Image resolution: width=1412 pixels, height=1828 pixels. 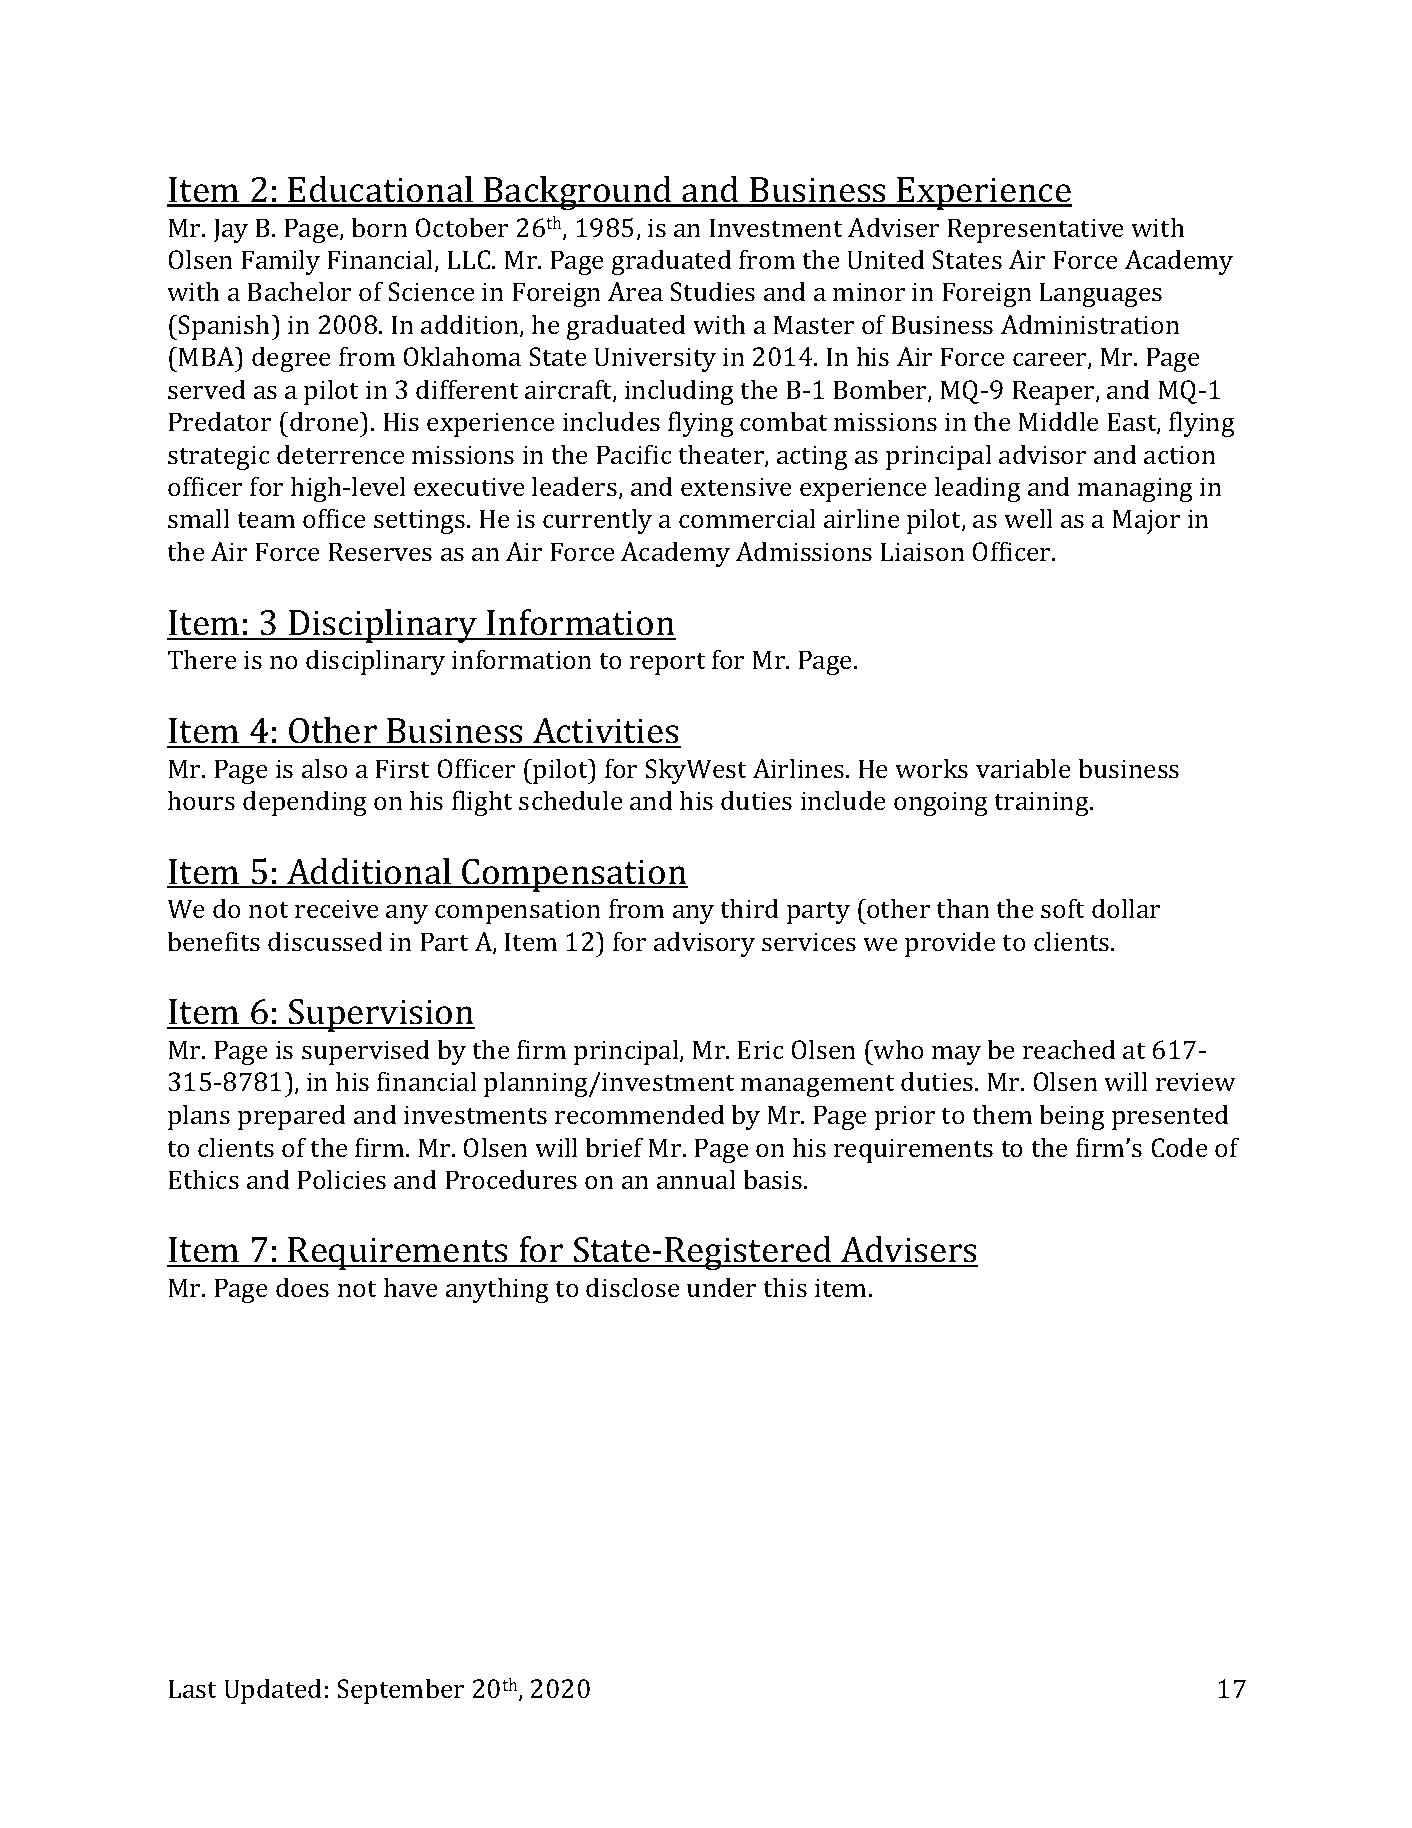 What do you see at coordinates (266, 520) in the document?
I see `team` at bounding box center [266, 520].
